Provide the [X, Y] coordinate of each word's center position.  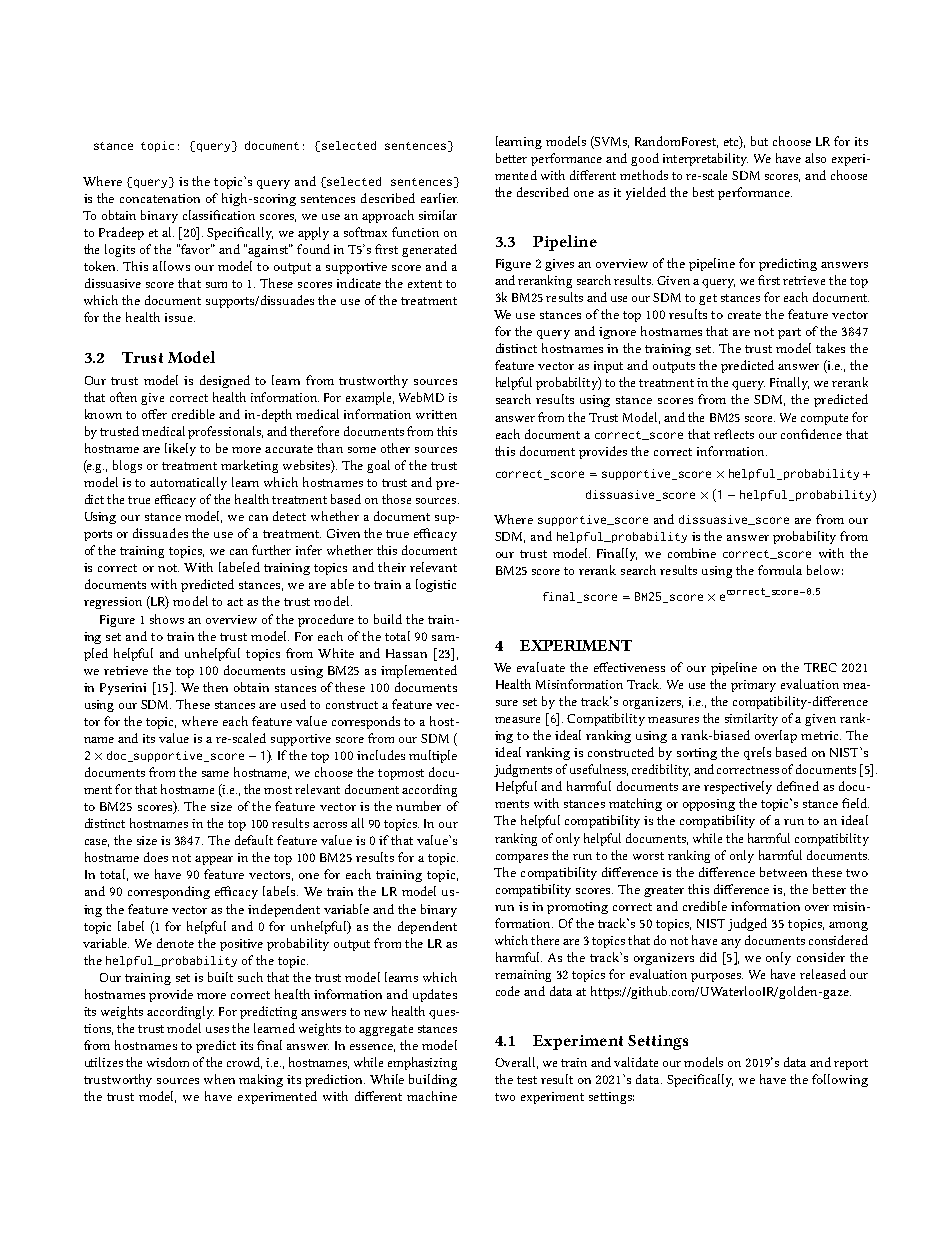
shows [167, 619]
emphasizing [422, 1063]
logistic [436, 585]
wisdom [168, 1062]
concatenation [160, 198]
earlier [439, 198]
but [759, 141]
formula [780, 570]
